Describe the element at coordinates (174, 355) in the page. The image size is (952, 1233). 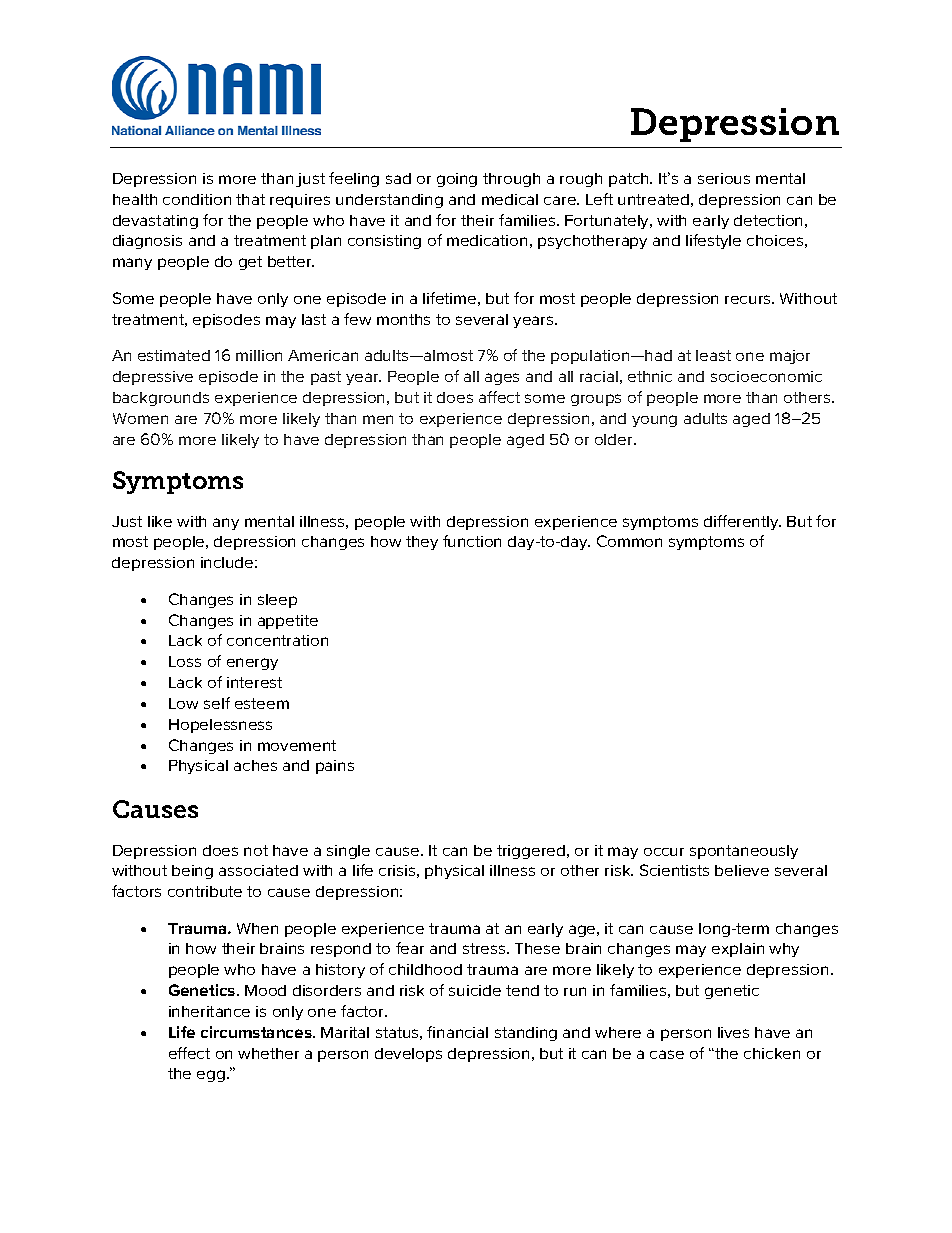
I see `estimated` at that location.
